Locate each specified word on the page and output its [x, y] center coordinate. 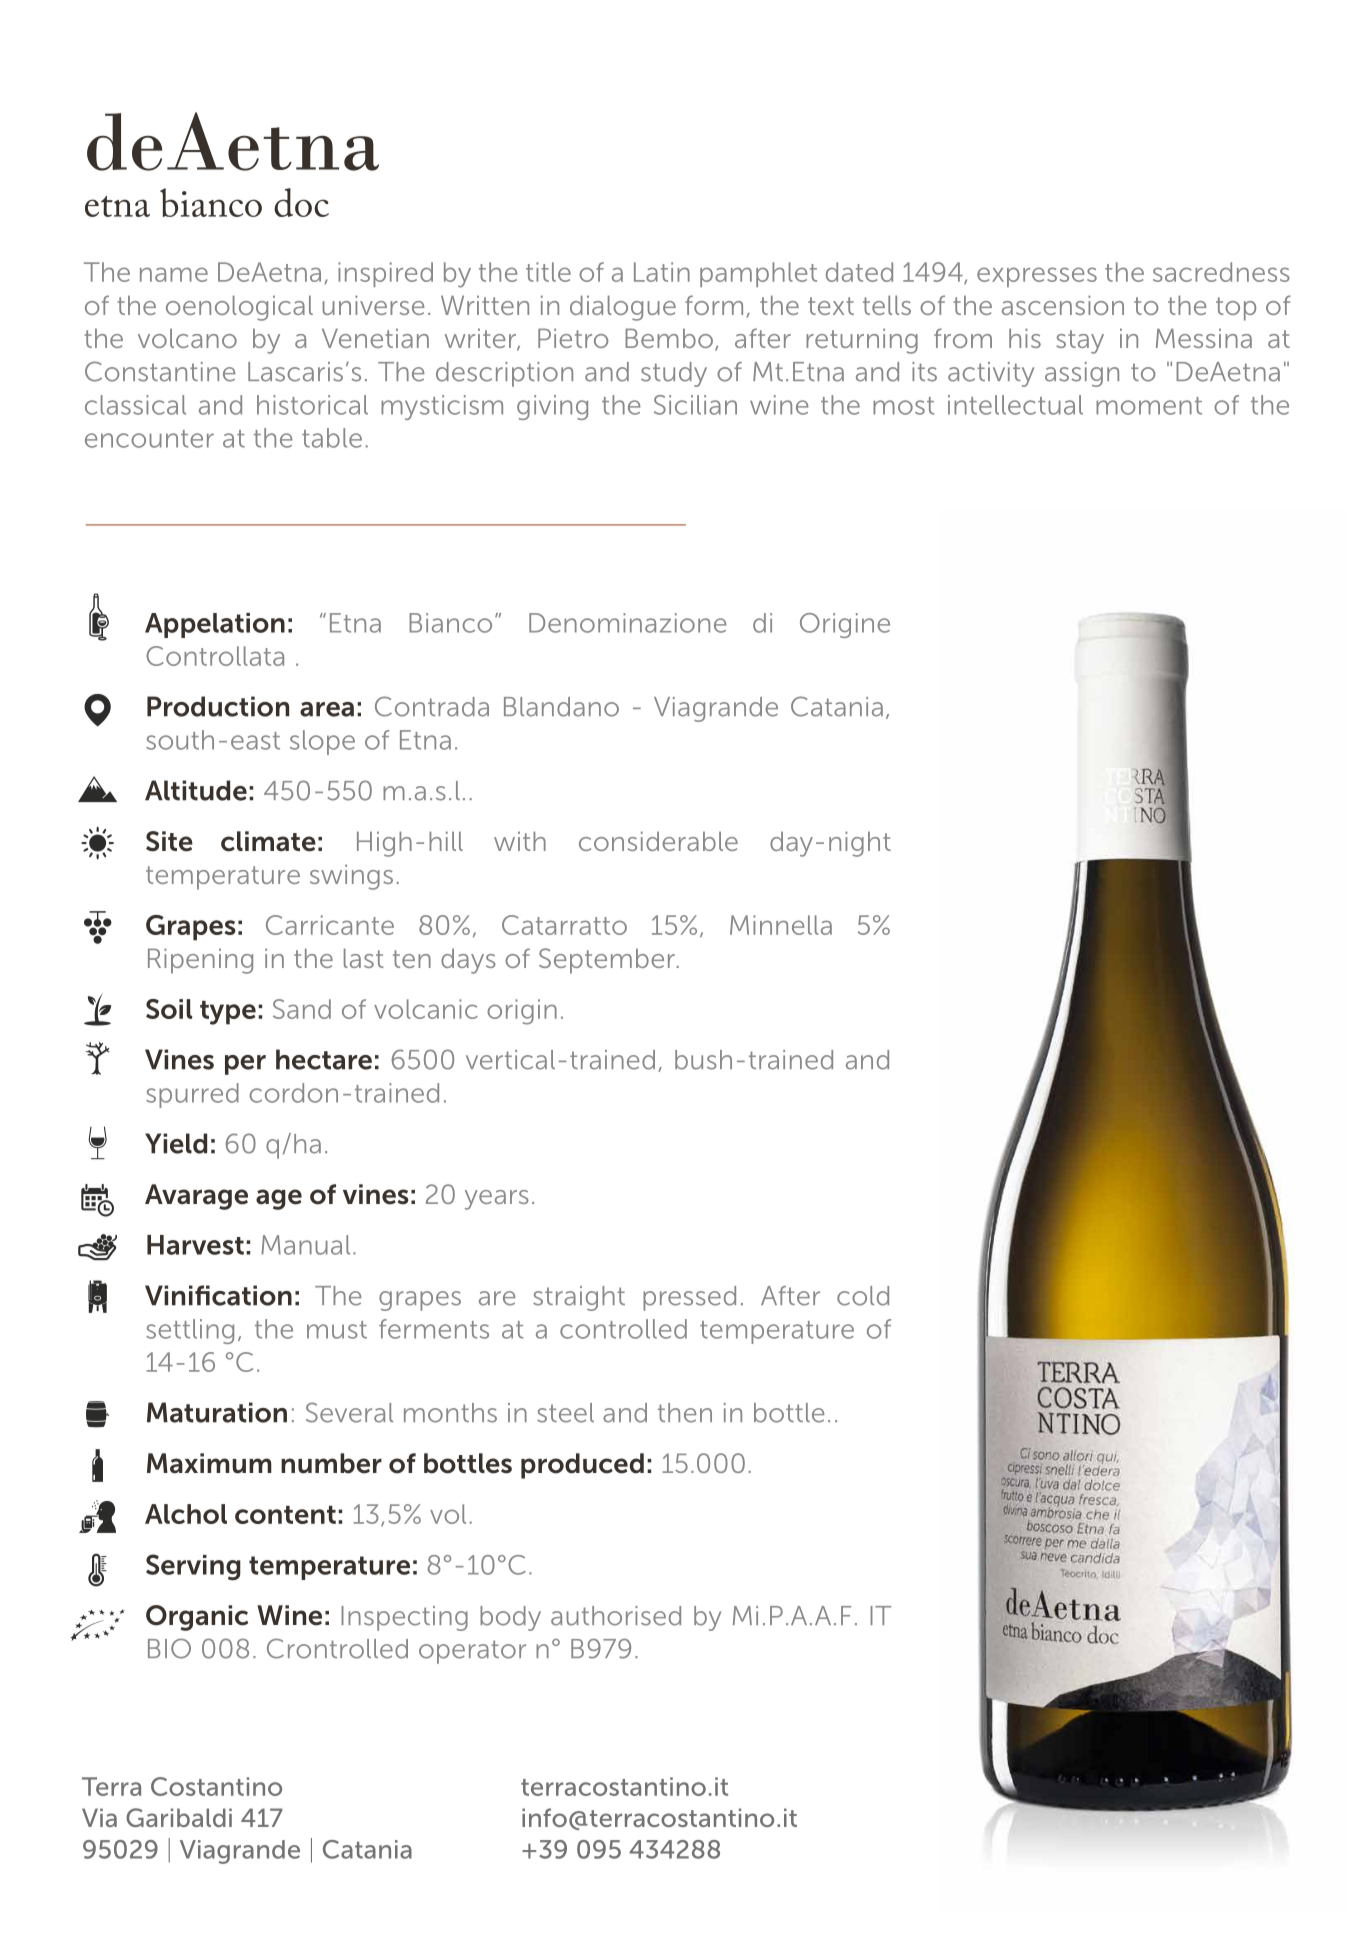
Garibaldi [179, 1817]
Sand [302, 1009]
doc [301, 202]
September [608, 961]
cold [863, 1296]
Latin [662, 272]
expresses [1037, 277]
